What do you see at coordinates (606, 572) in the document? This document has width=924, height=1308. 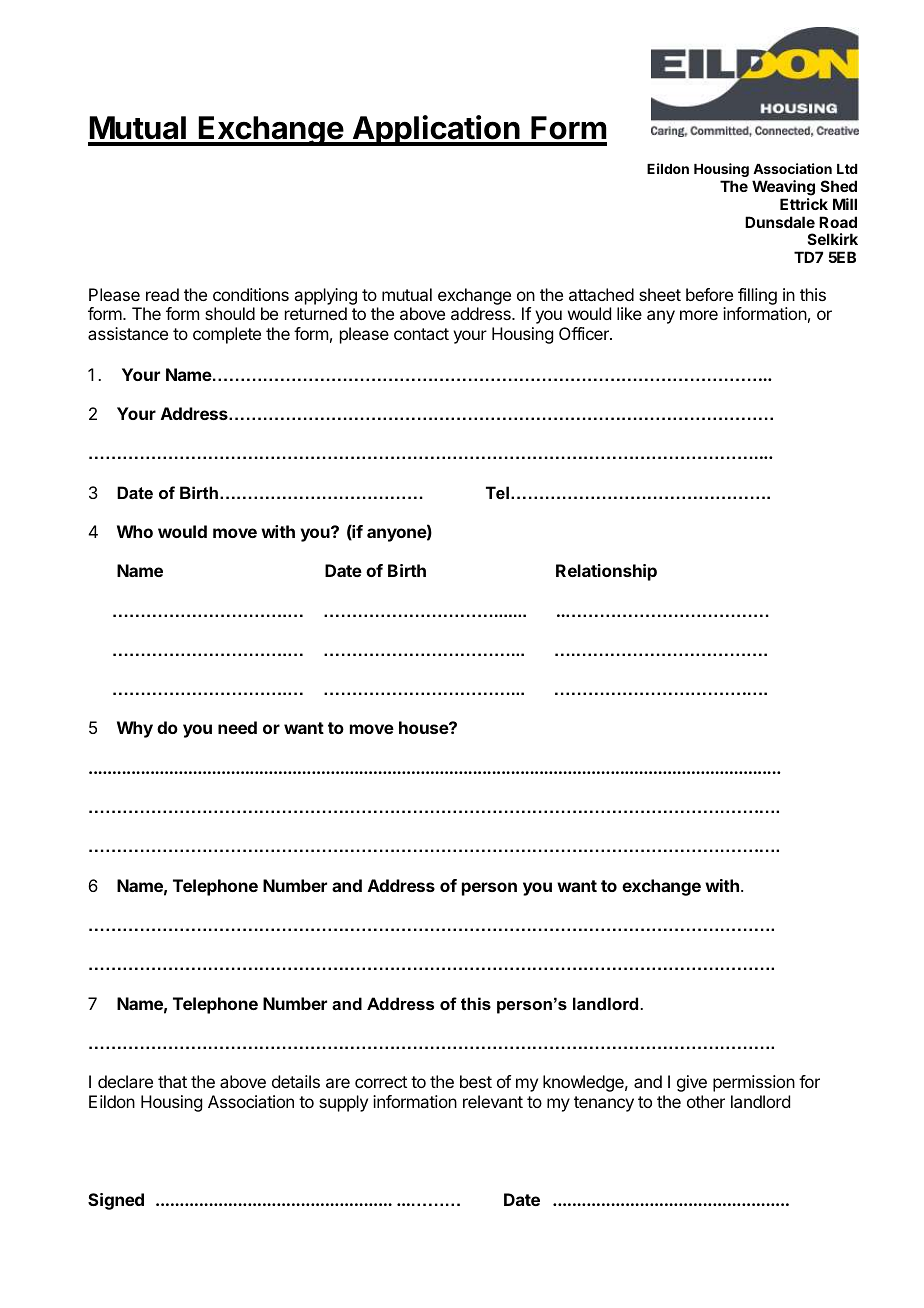 I see `Relationship` at bounding box center [606, 572].
